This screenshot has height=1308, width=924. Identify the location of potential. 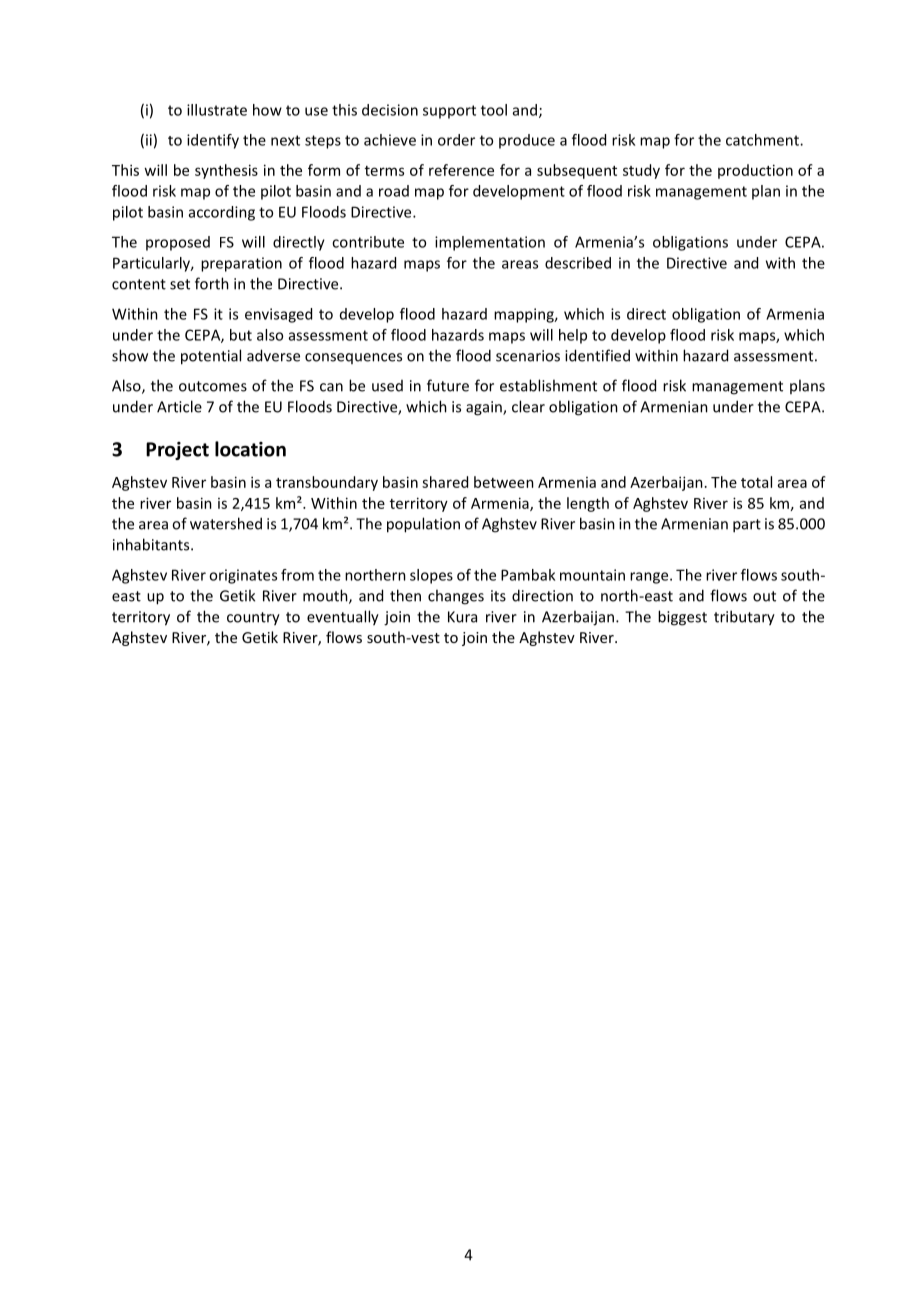
(211, 357).
